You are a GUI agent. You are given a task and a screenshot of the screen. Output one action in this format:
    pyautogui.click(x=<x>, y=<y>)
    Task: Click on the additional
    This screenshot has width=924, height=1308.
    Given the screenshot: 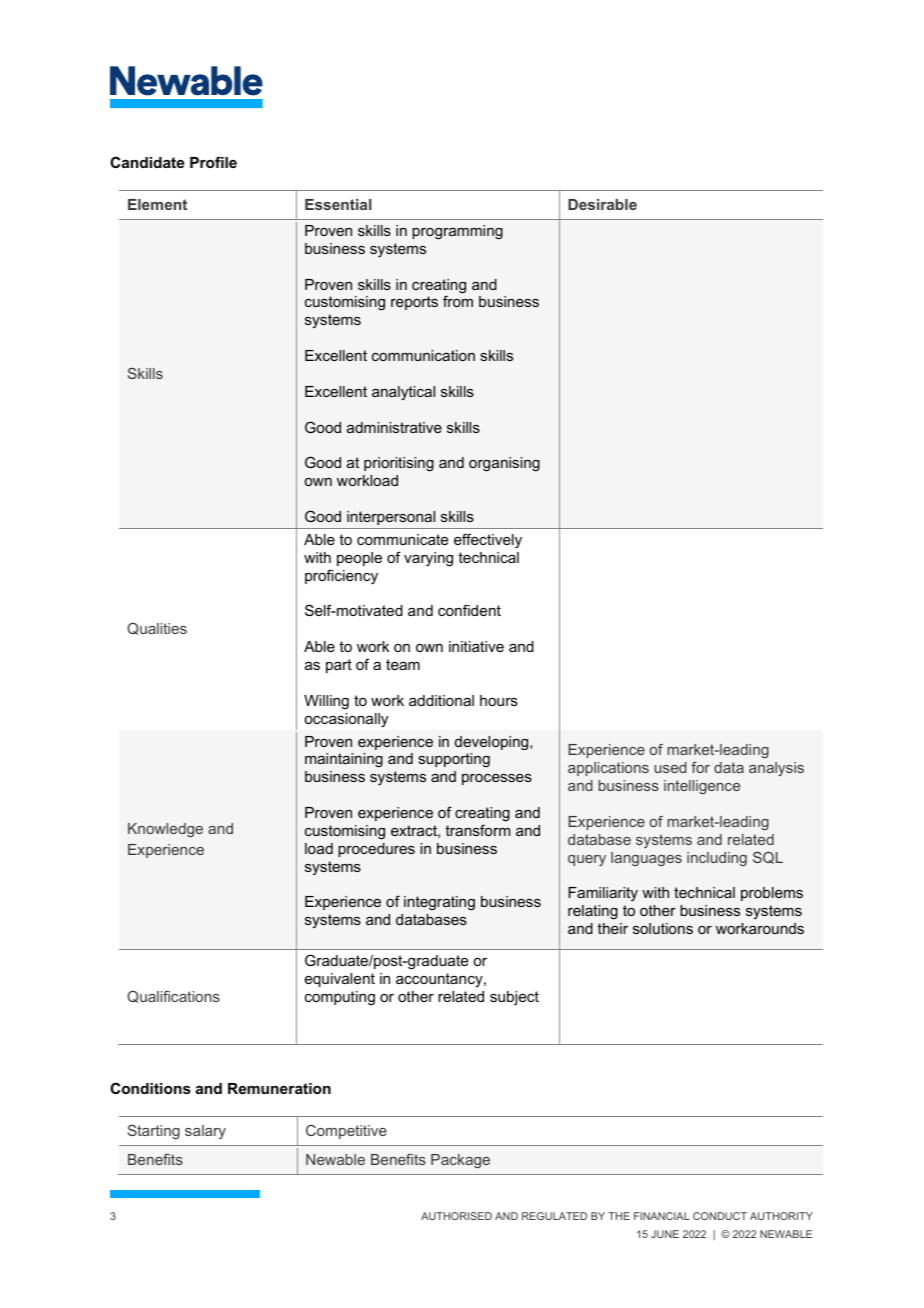 What is the action you would take?
    pyautogui.click(x=441, y=700)
